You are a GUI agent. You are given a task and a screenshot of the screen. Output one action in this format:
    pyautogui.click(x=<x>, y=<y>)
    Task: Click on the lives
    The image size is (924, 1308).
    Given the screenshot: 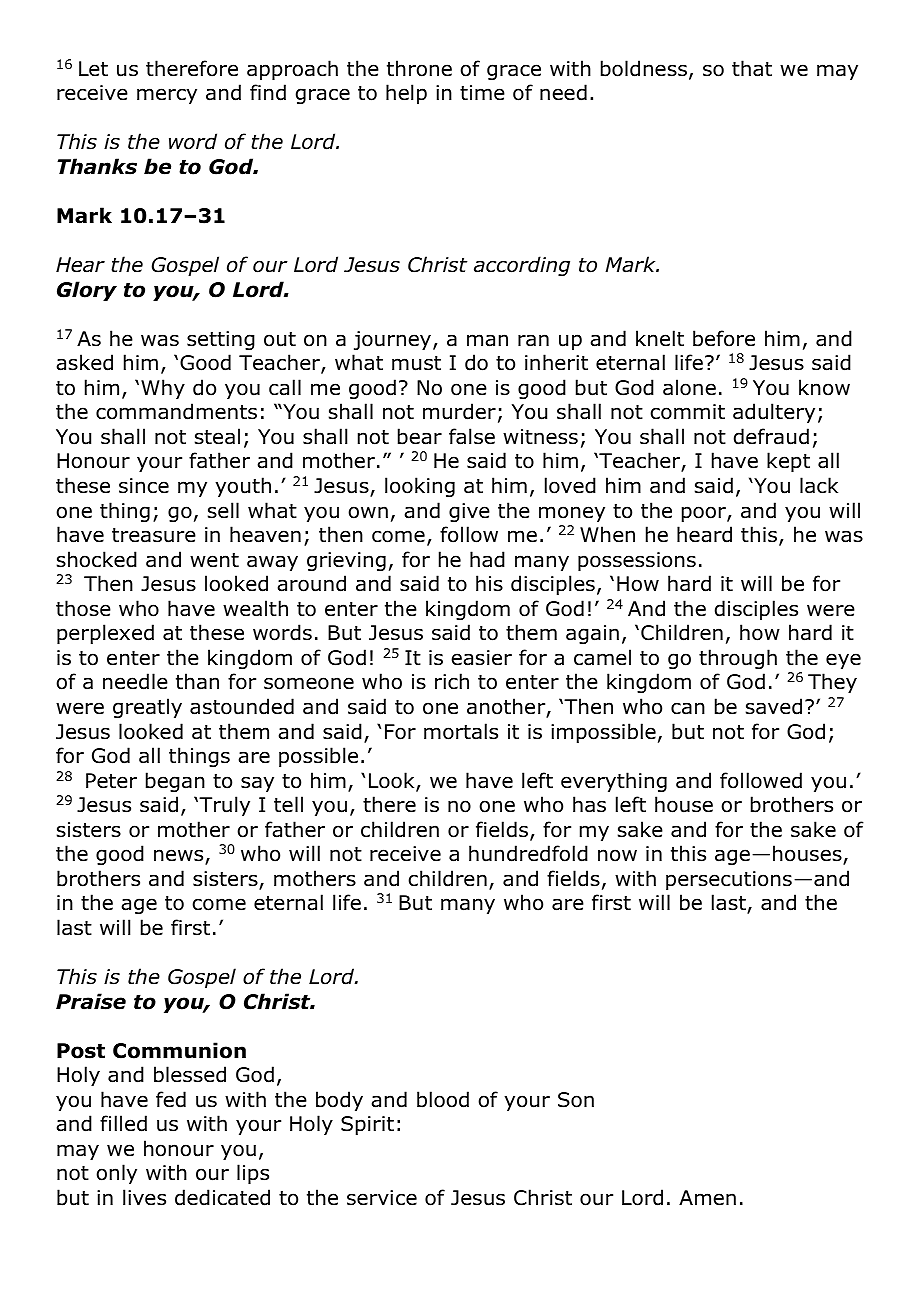 What is the action you would take?
    pyautogui.click(x=144, y=1197)
